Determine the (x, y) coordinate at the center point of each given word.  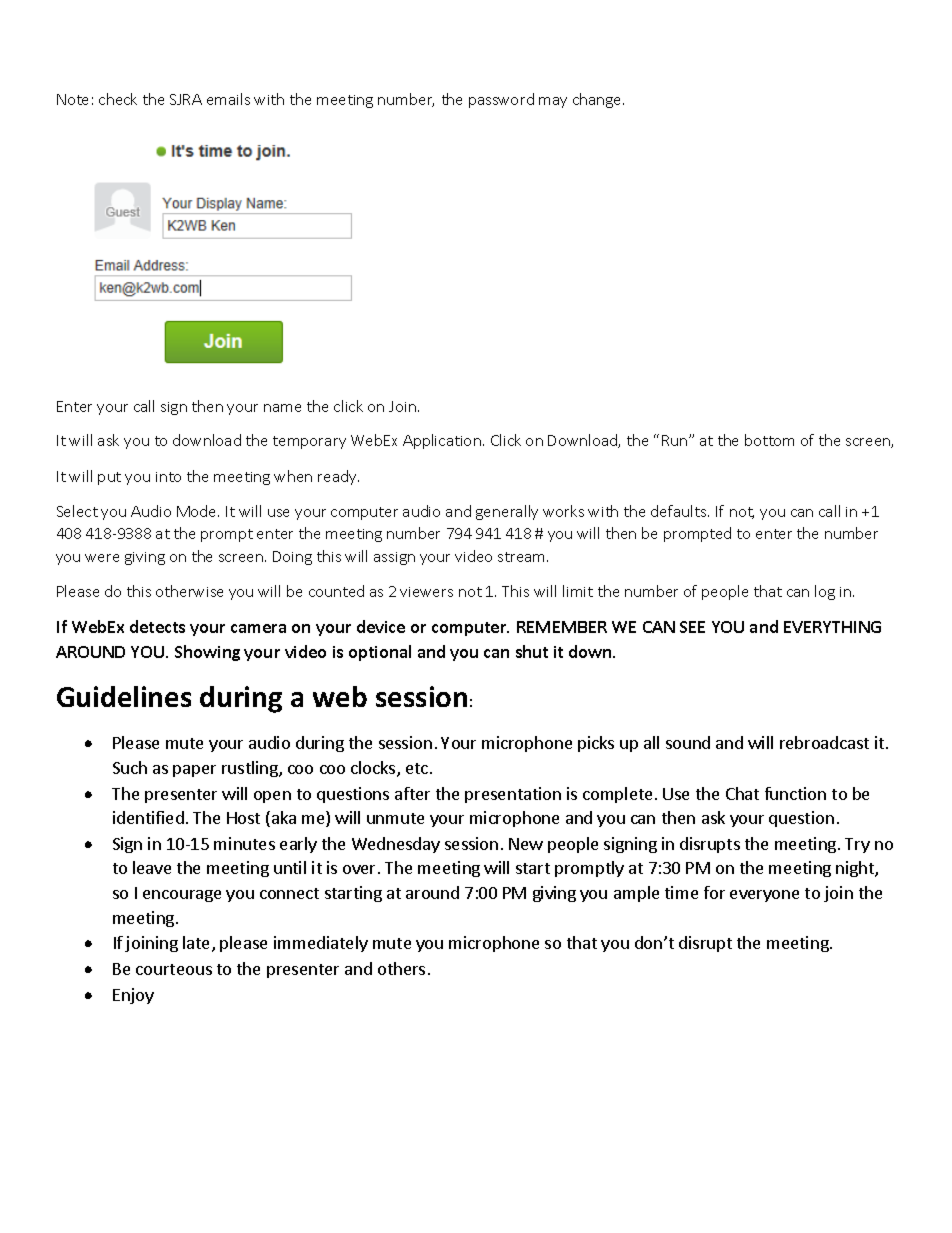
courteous (174, 969)
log (825, 592)
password (501, 100)
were (102, 558)
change (598, 100)
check (118, 99)
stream (523, 557)
